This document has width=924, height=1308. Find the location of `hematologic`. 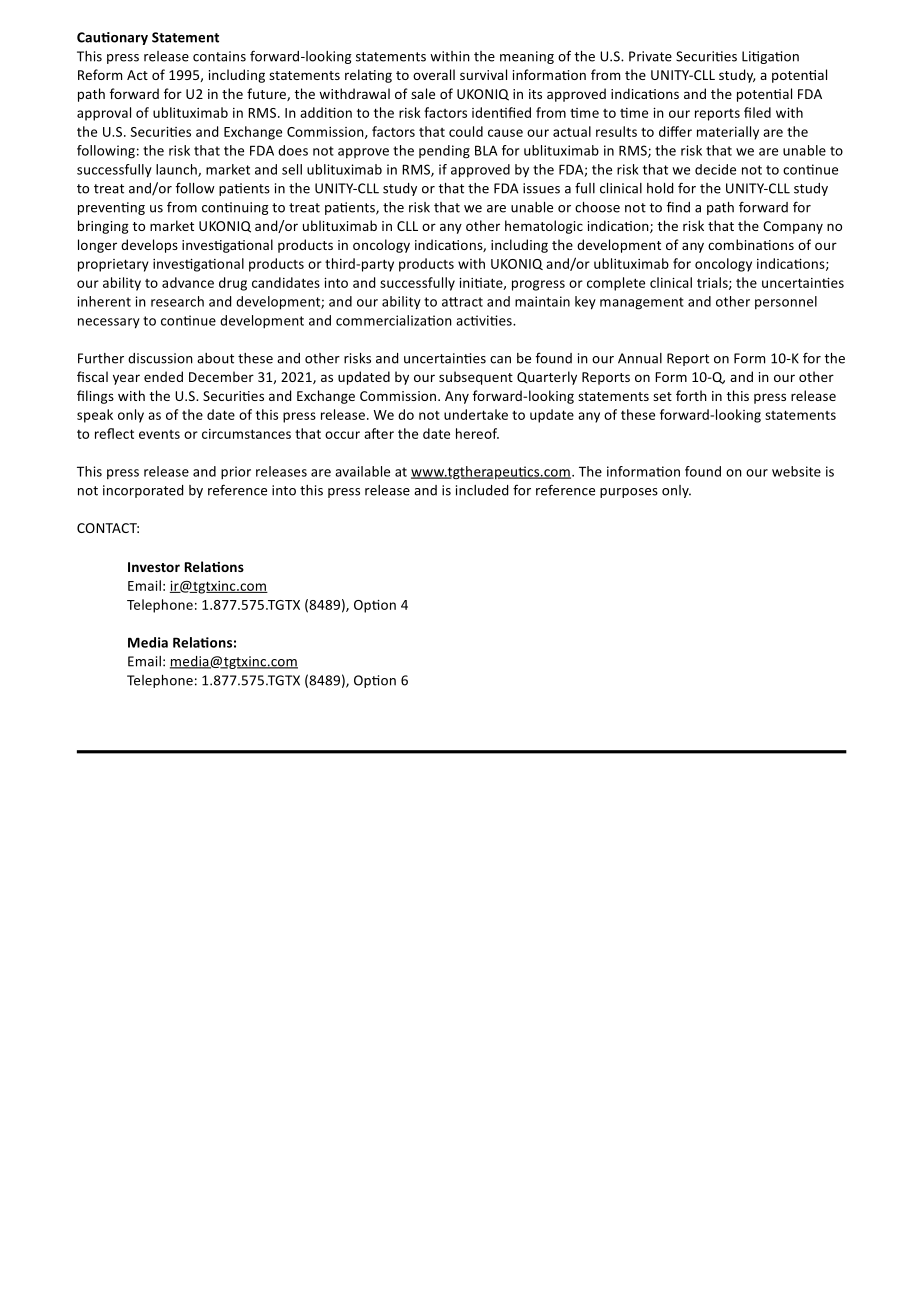

hematologic is located at coordinates (544, 227).
